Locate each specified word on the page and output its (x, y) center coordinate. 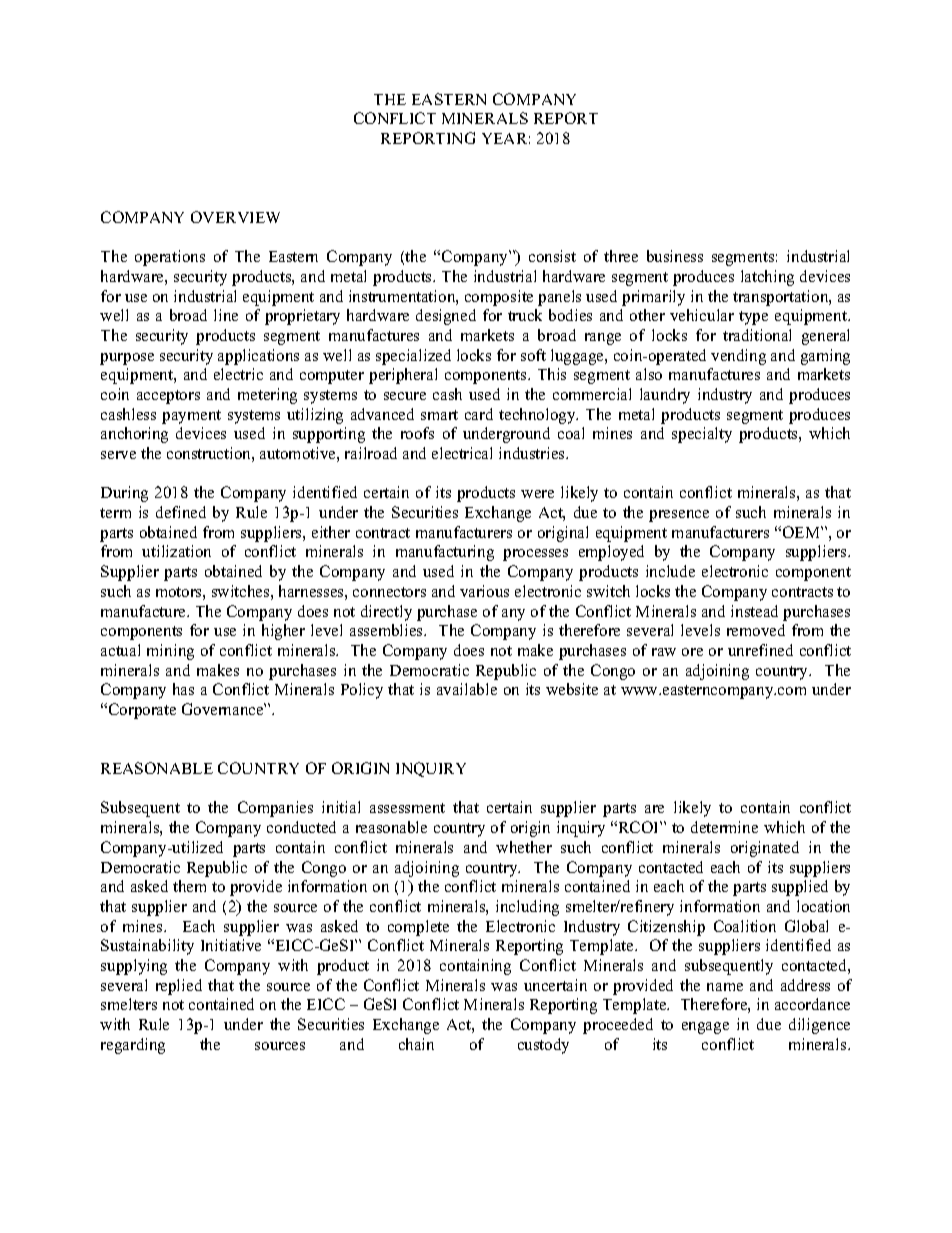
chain (416, 1044)
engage (705, 1028)
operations (170, 258)
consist (552, 256)
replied (179, 987)
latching (767, 278)
